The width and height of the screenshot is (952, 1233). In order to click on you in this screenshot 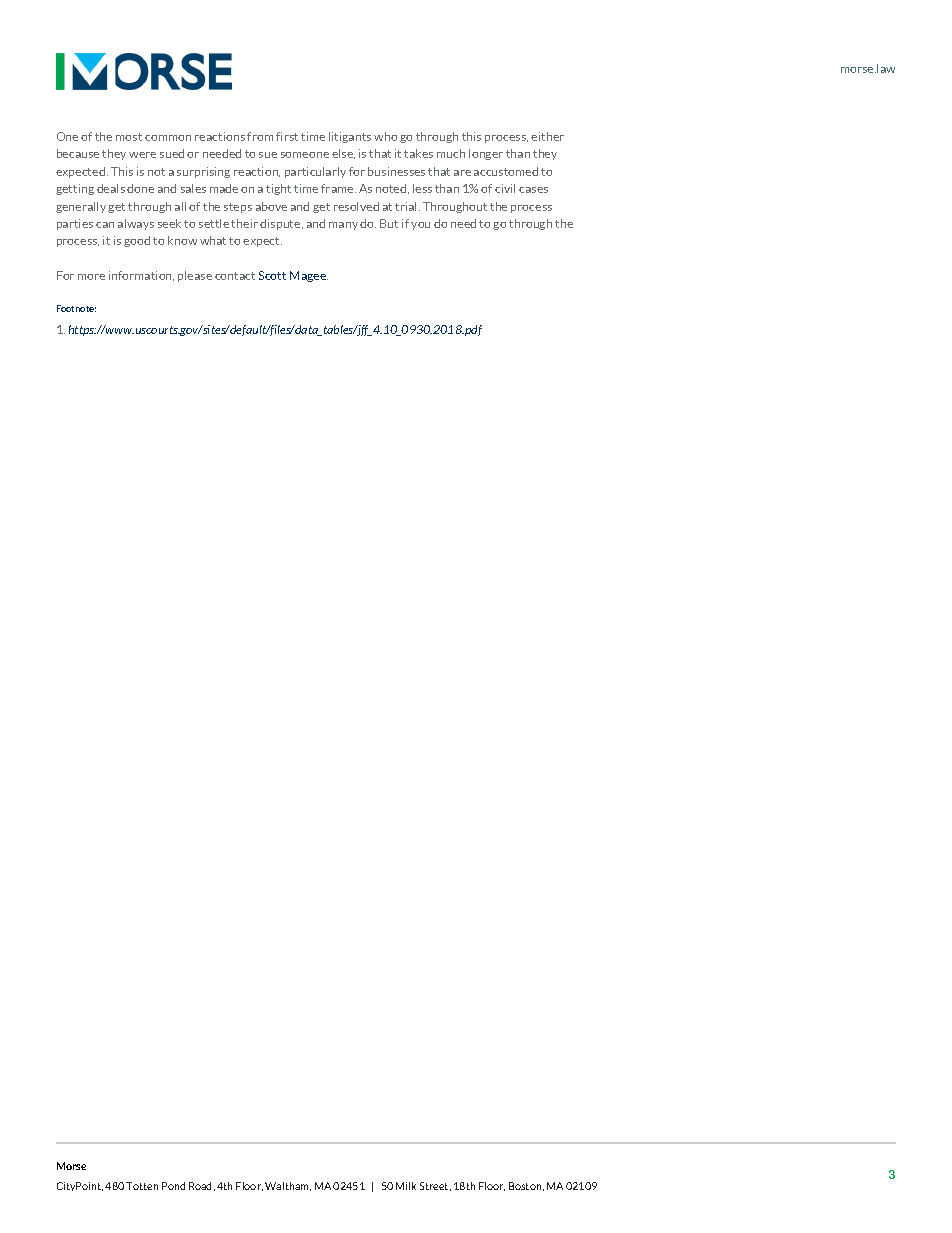, I will do `click(420, 226)`.
